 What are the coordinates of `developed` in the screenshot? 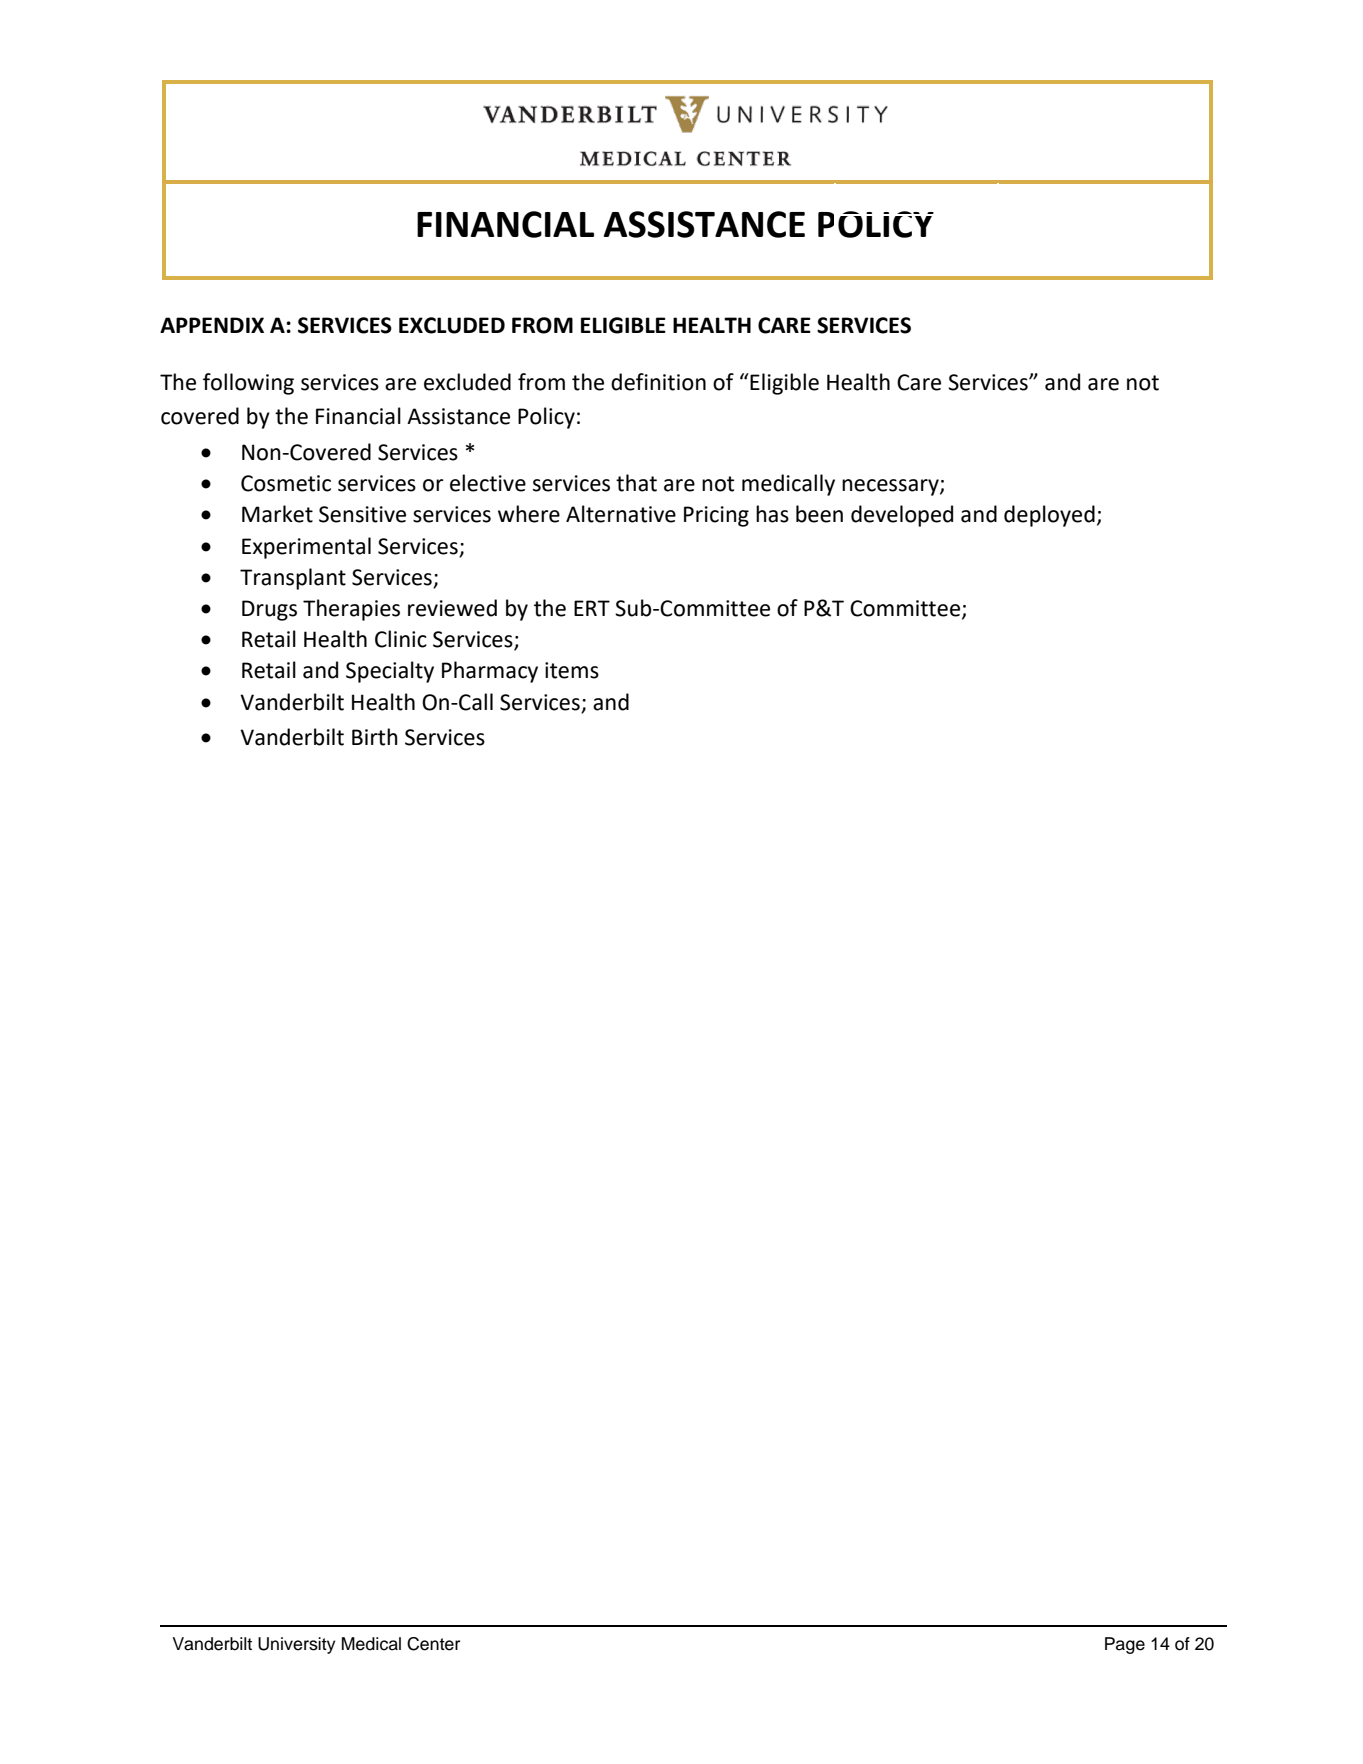 It's located at (902, 516).
